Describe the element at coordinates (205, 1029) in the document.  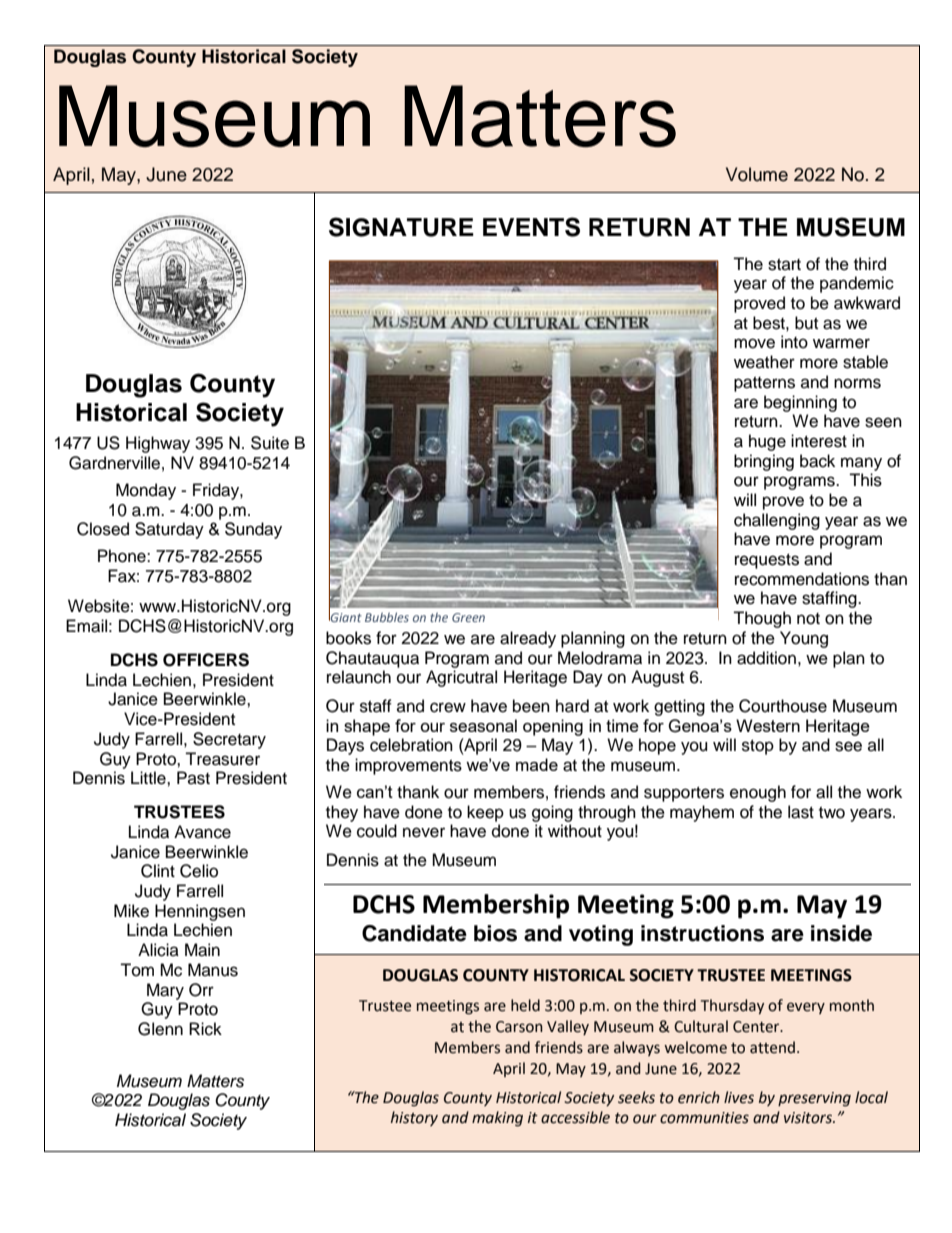
I see `Rick` at that location.
